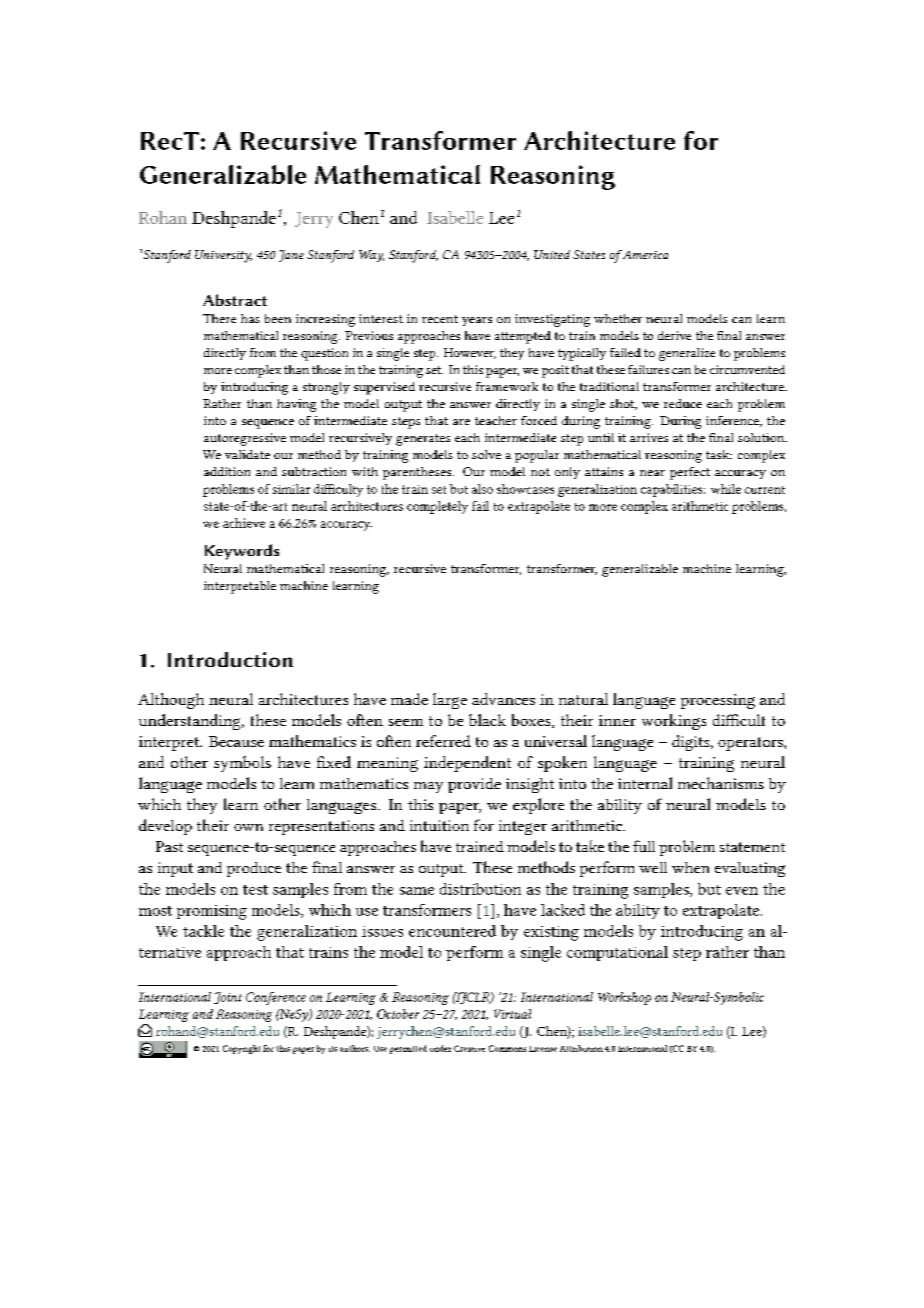 The image size is (924, 1308). I want to click on provide, so click(474, 785).
